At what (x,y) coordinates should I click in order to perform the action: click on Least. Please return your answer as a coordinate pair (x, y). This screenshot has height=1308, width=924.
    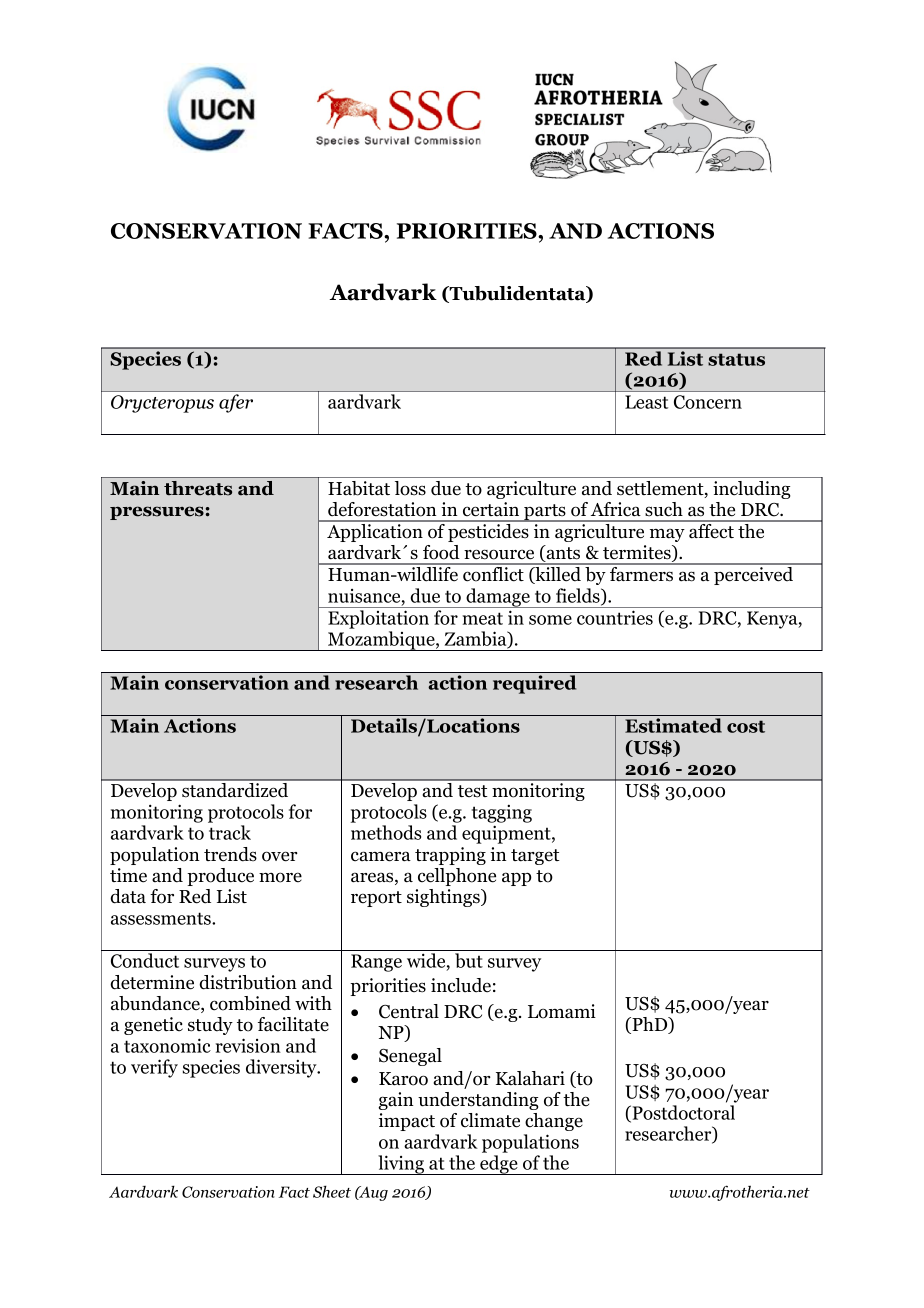
    Looking at the image, I should click on (646, 402).
